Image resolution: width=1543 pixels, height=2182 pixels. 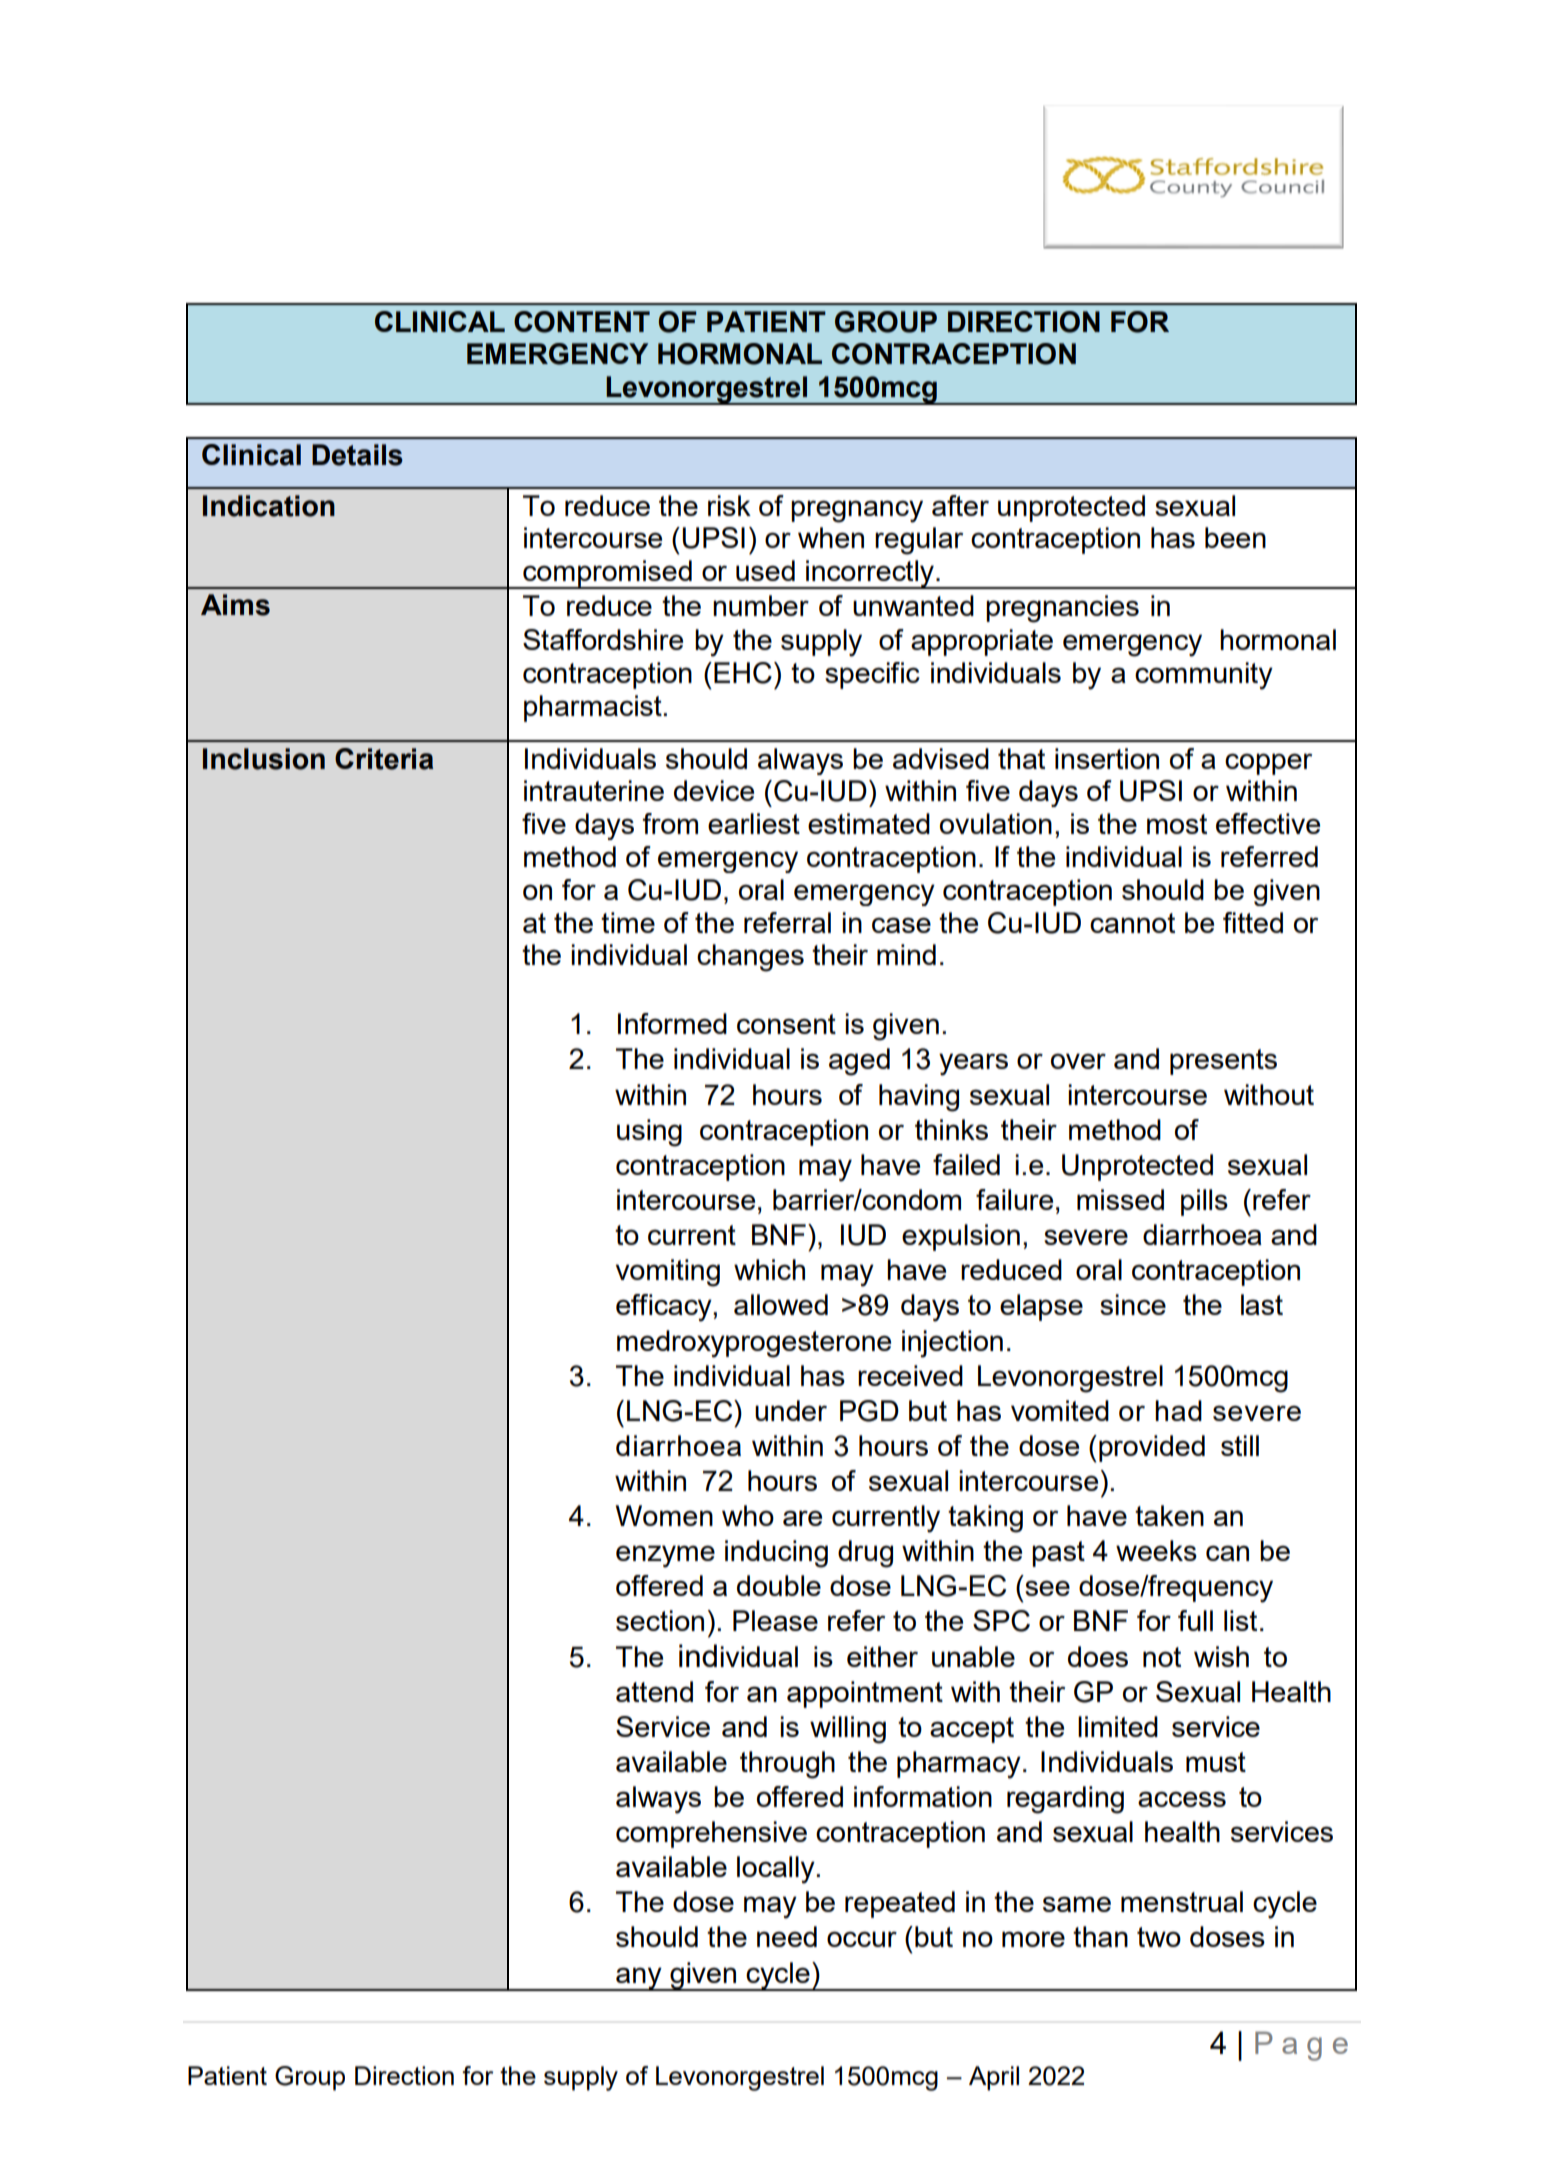 I want to click on provided, so click(x=1152, y=1448).
